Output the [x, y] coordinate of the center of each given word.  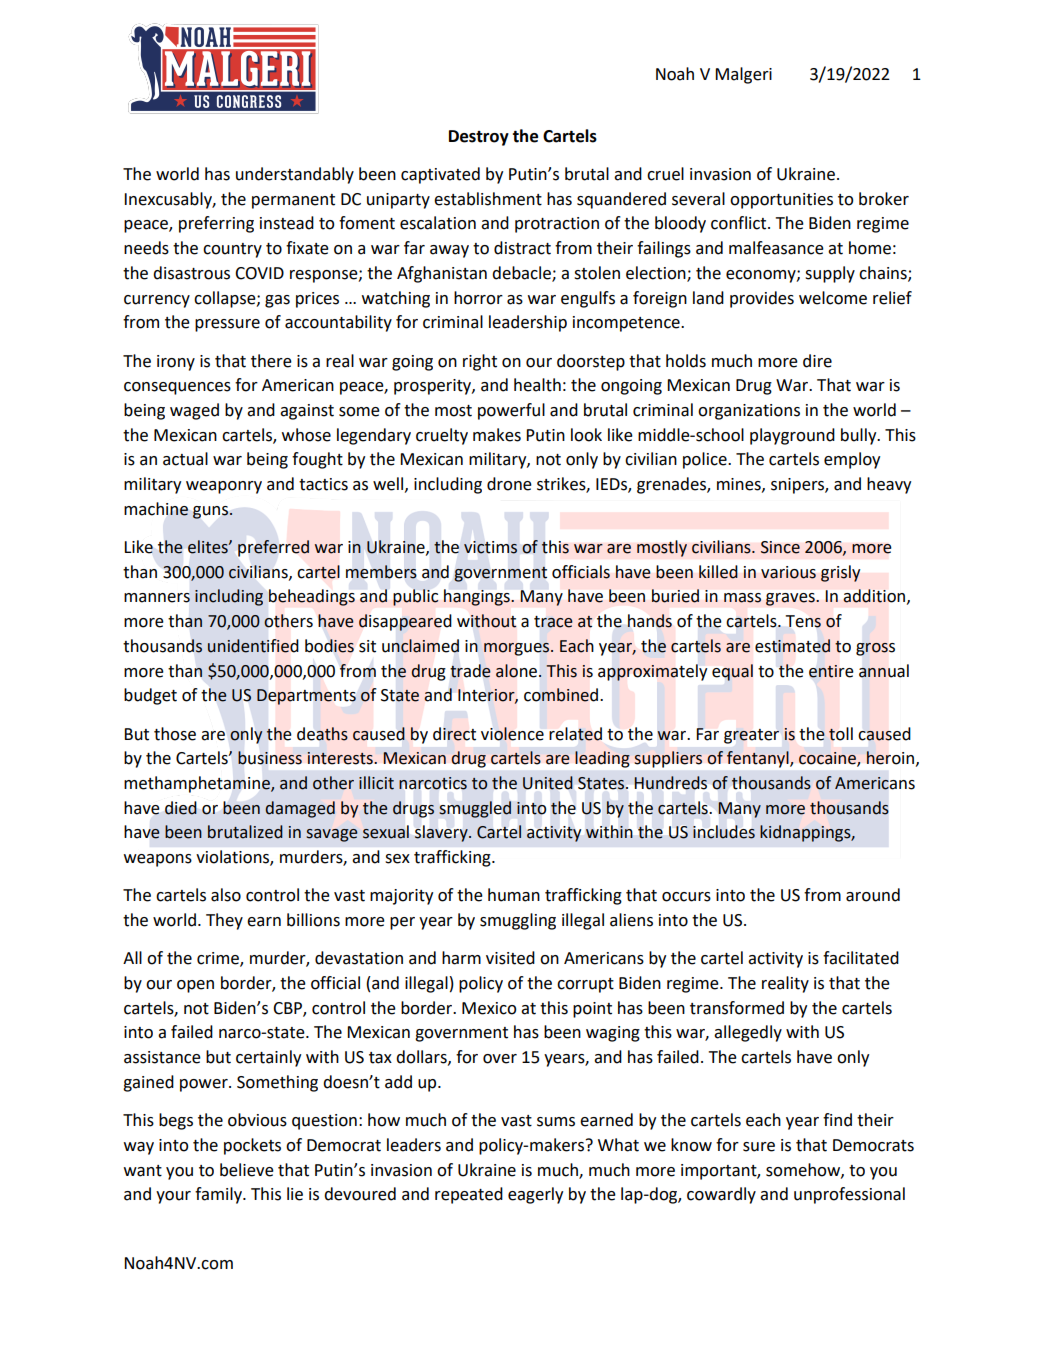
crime [219, 959]
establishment [488, 199]
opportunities [781, 201]
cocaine [828, 759]
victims [490, 547]
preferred [273, 548]
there [271, 361]
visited [510, 958]
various [788, 572]
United [548, 783]
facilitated [861, 958]
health [537, 385]
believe [247, 1170]
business [270, 758]
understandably [295, 175]
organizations [749, 412]
